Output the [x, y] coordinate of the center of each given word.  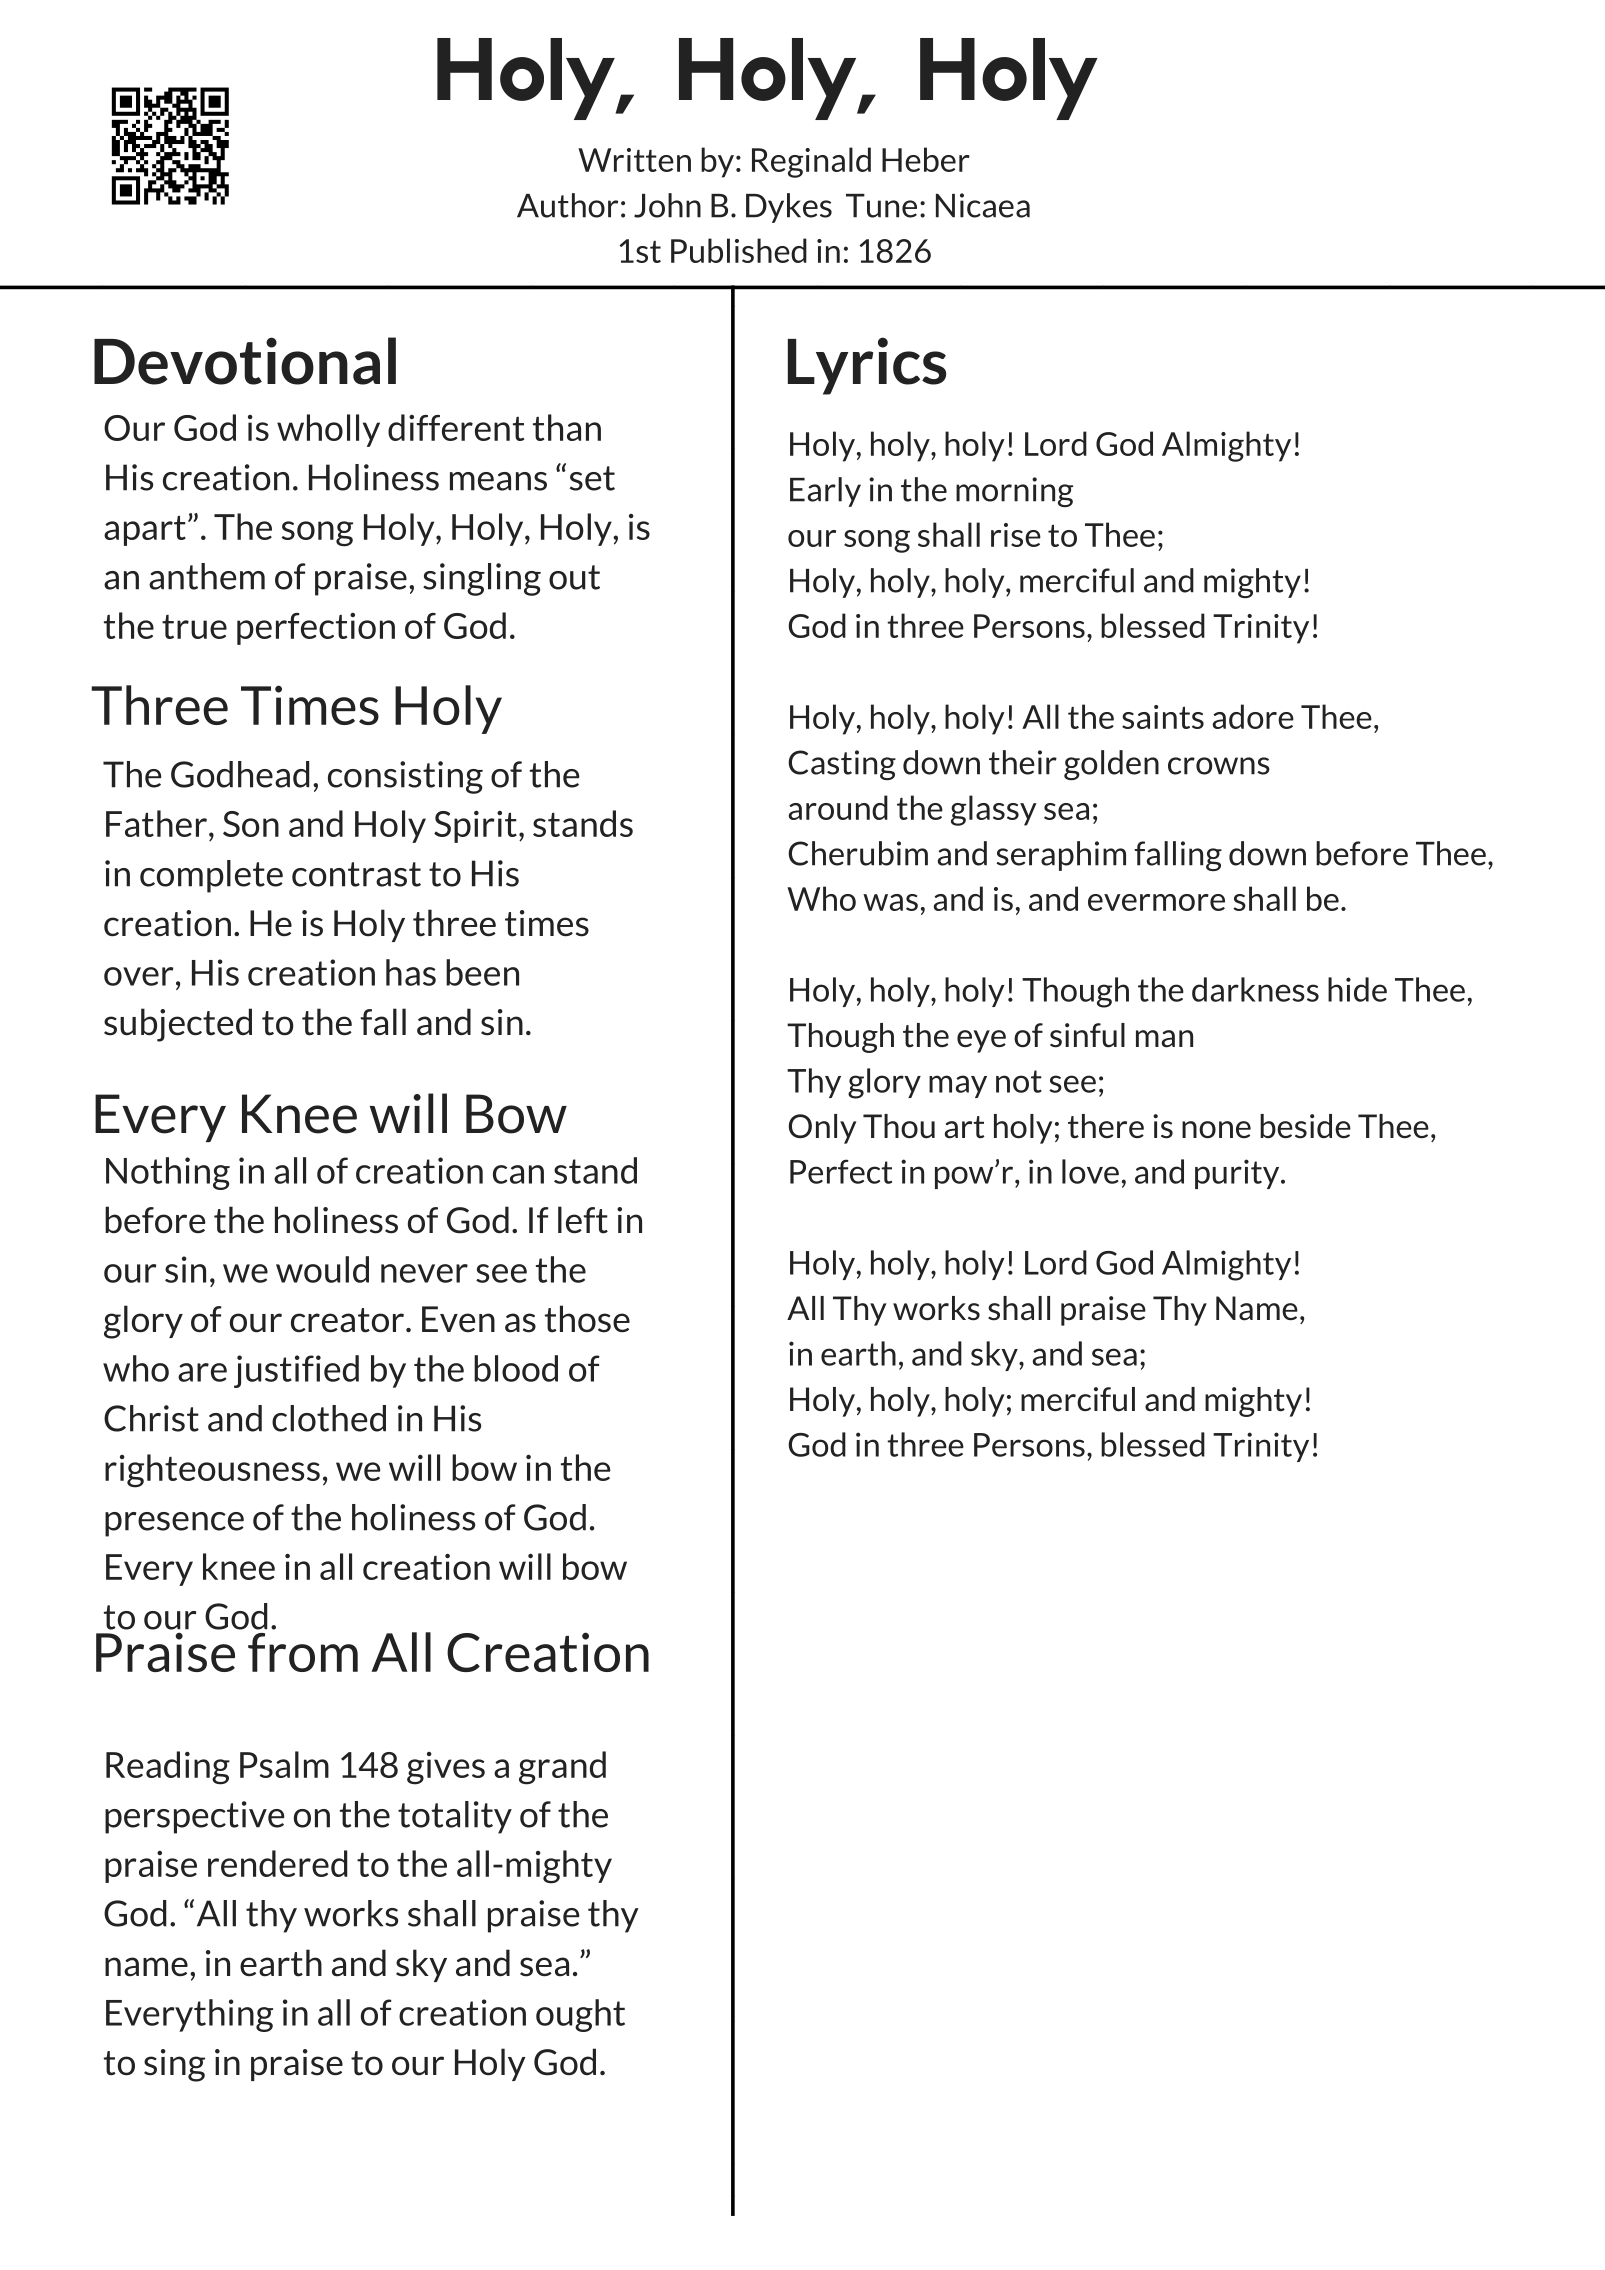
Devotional [245, 361]
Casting [842, 765]
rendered [278, 1863]
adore [1253, 716]
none [1216, 1129]
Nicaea [983, 205]
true [194, 627]
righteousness [212, 1471]
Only [822, 1129]
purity [1238, 1174]
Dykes [789, 208]
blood [516, 1368]
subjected [178, 1025]
